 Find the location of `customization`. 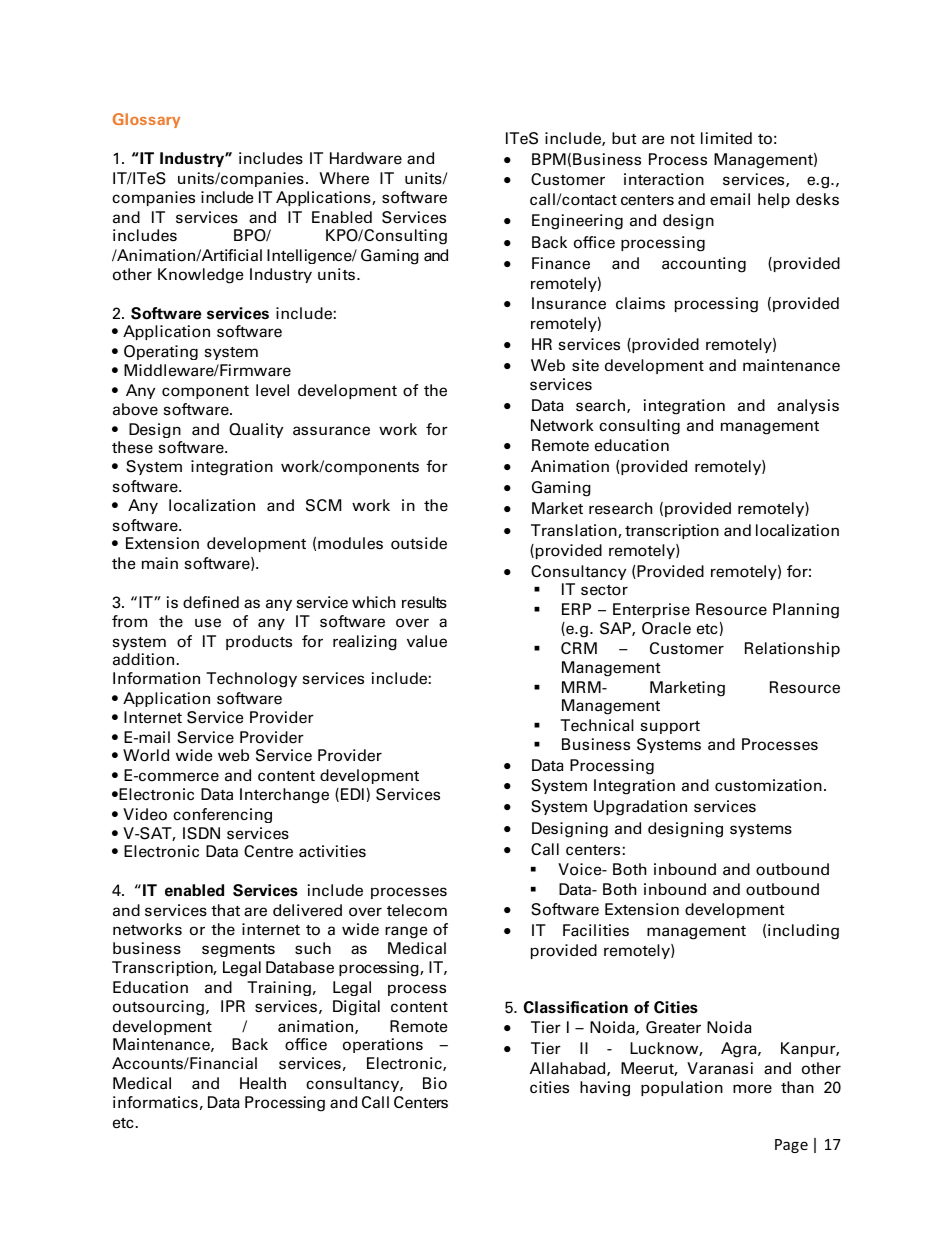

customization is located at coordinates (768, 785).
